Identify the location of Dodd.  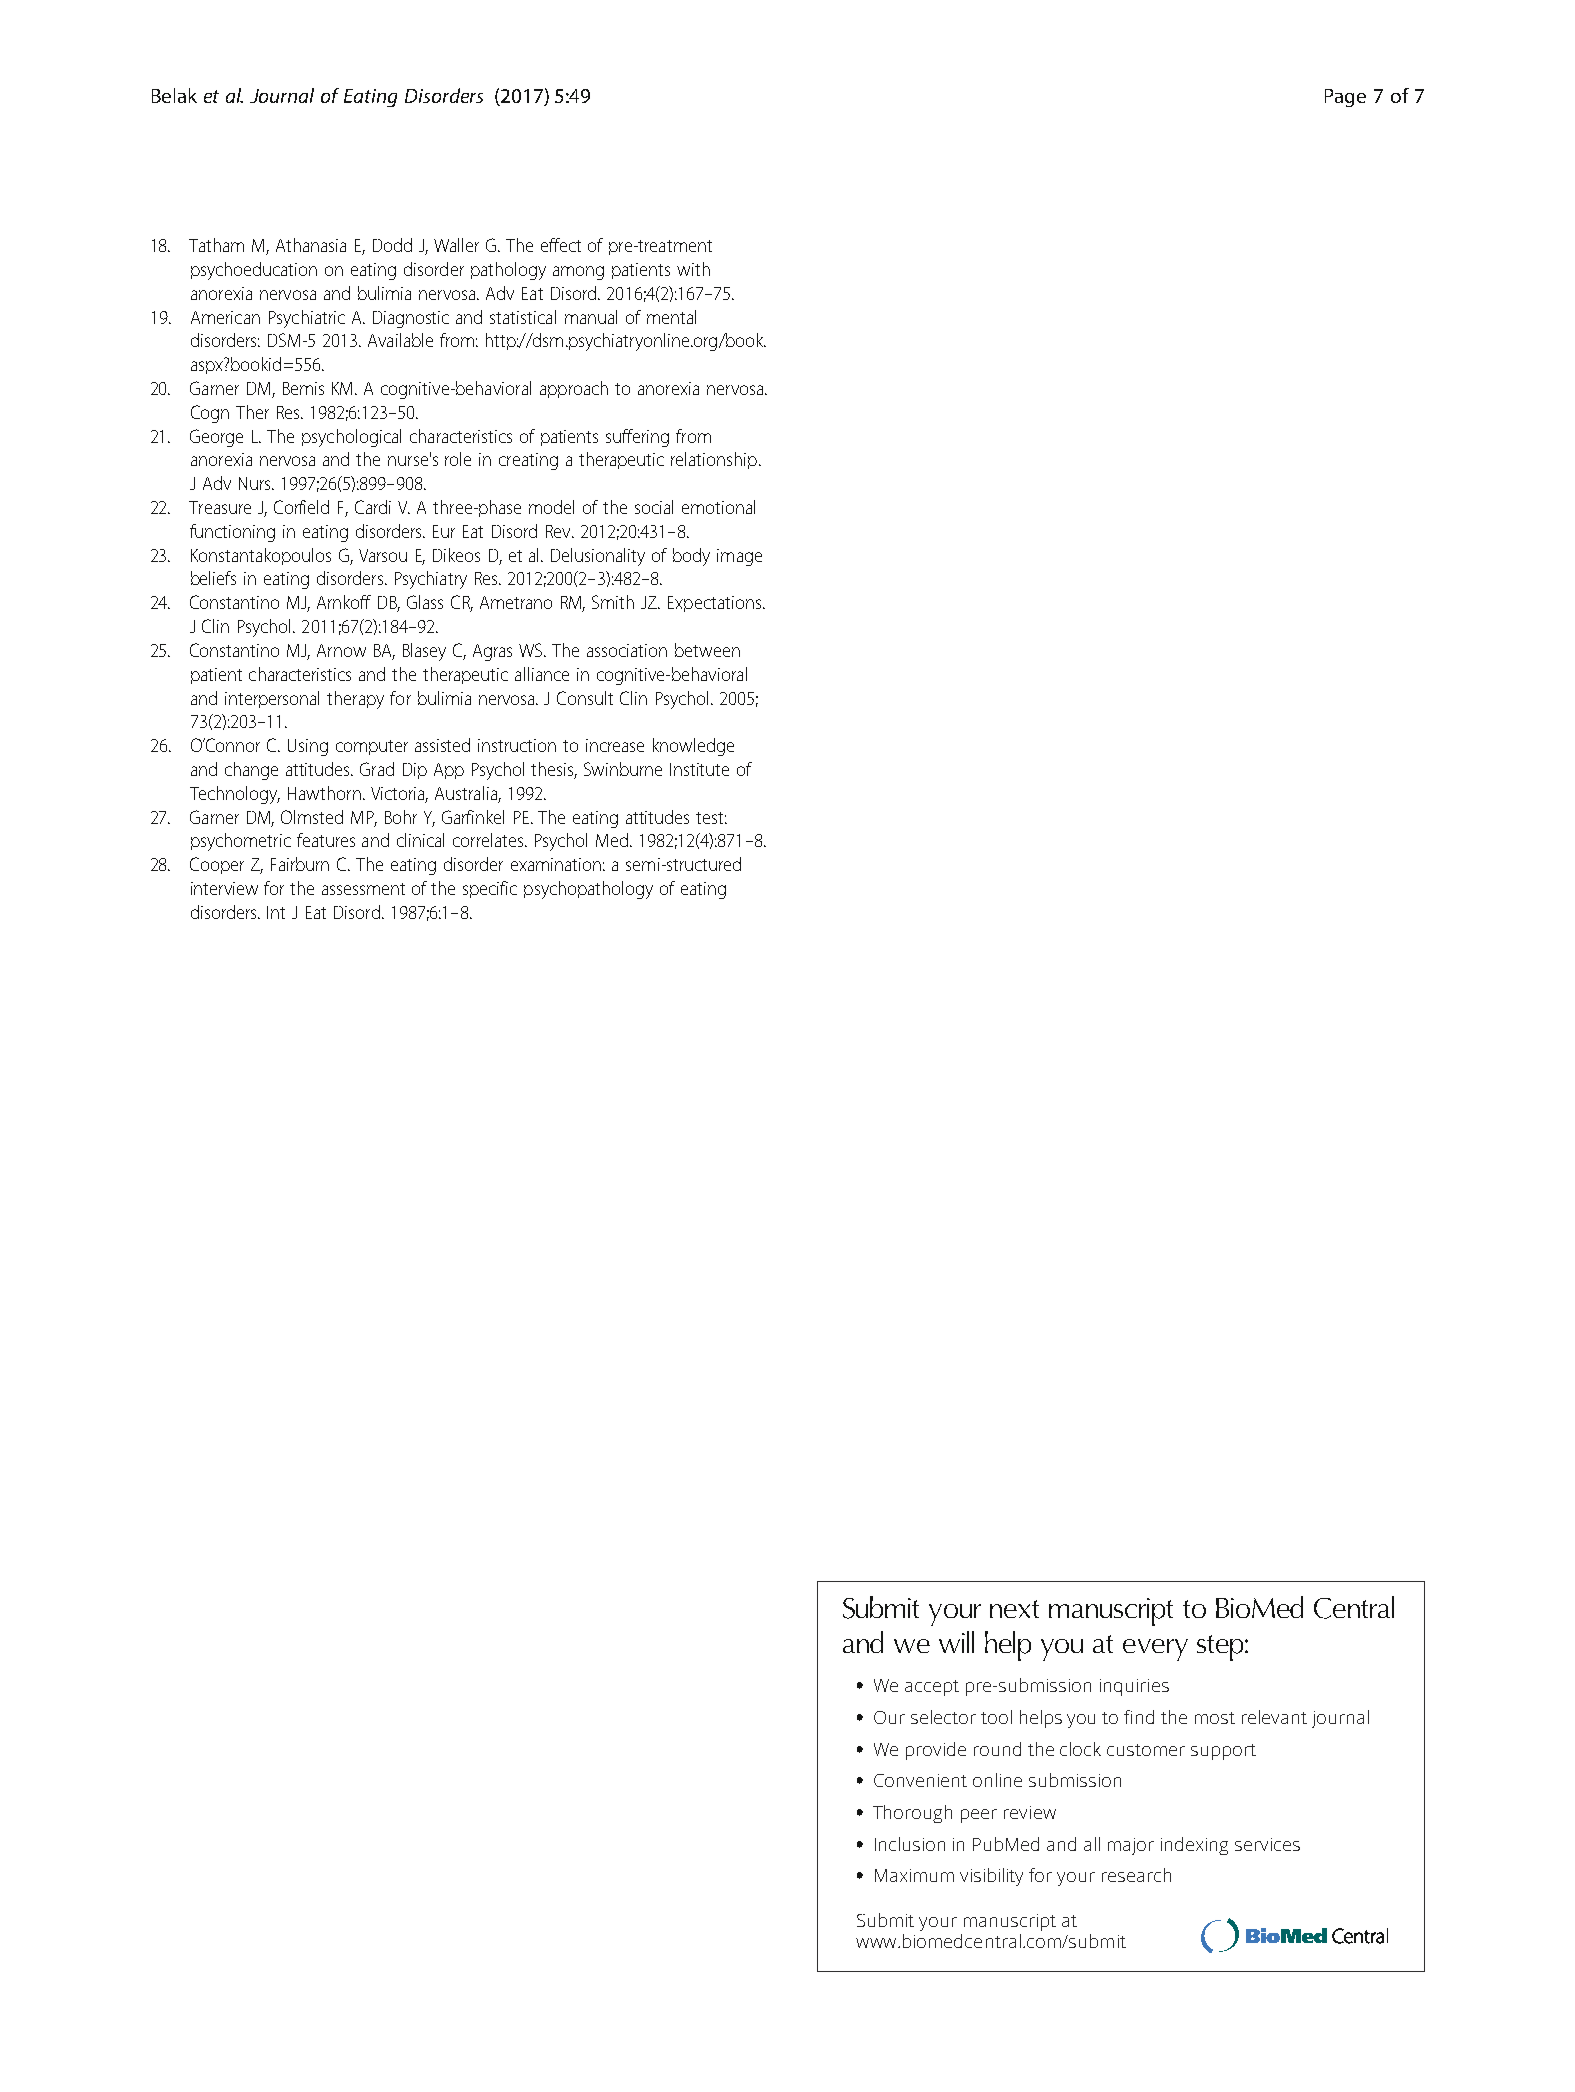
(392, 245).
